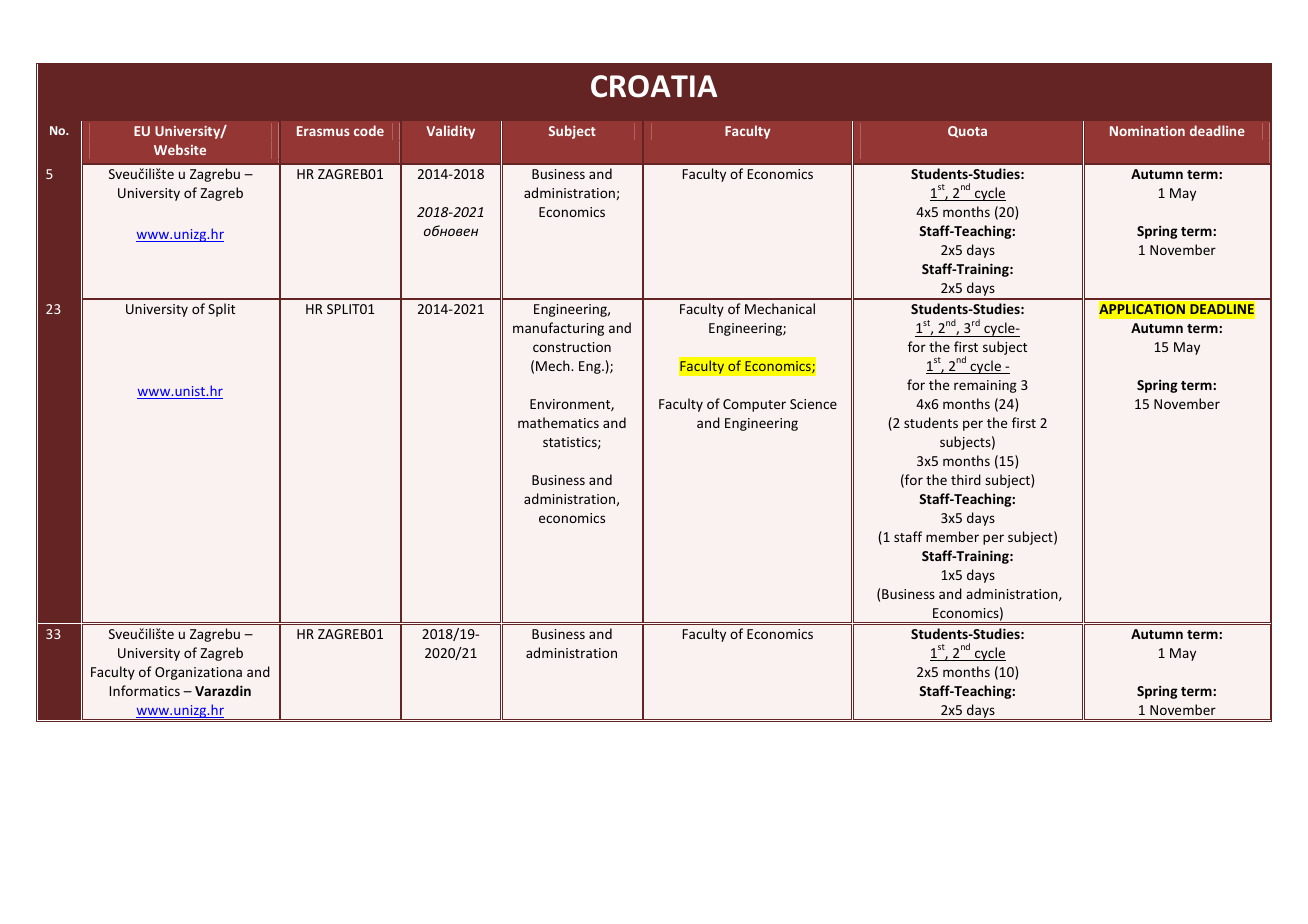 The height and width of the document is (924, 1308). What do you see at coordinates (323, 131) in the document?
I see `Erasmus` at bounding box center [323, 131].
